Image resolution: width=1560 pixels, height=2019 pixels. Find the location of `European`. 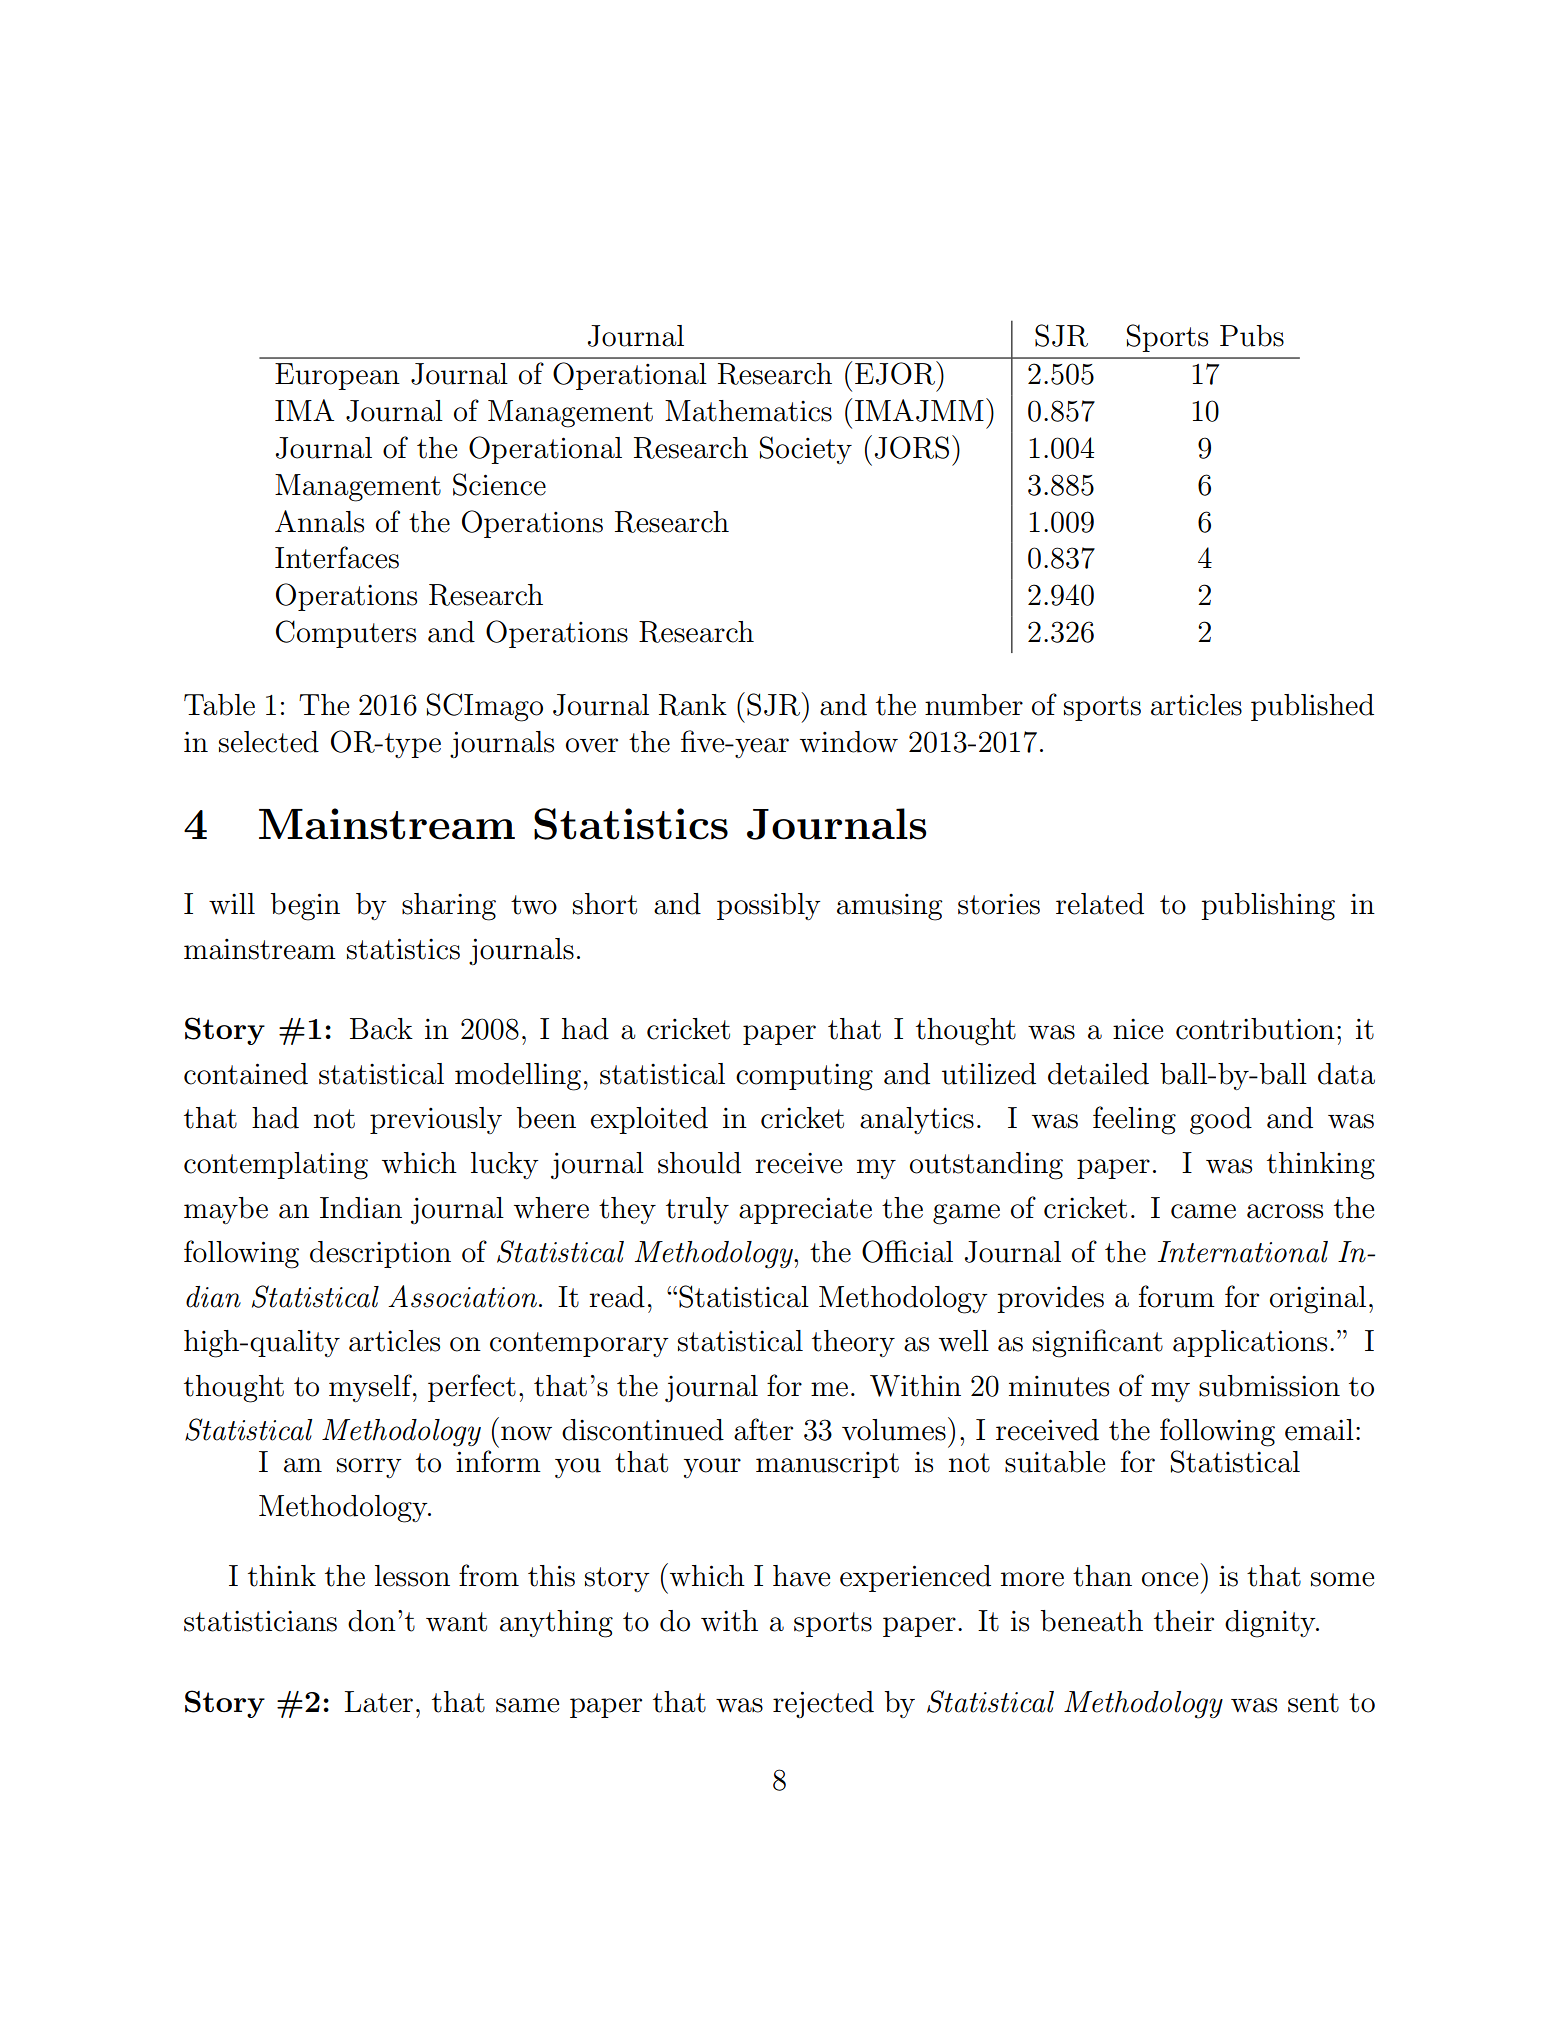

European is located at coordinates (337, 376).
